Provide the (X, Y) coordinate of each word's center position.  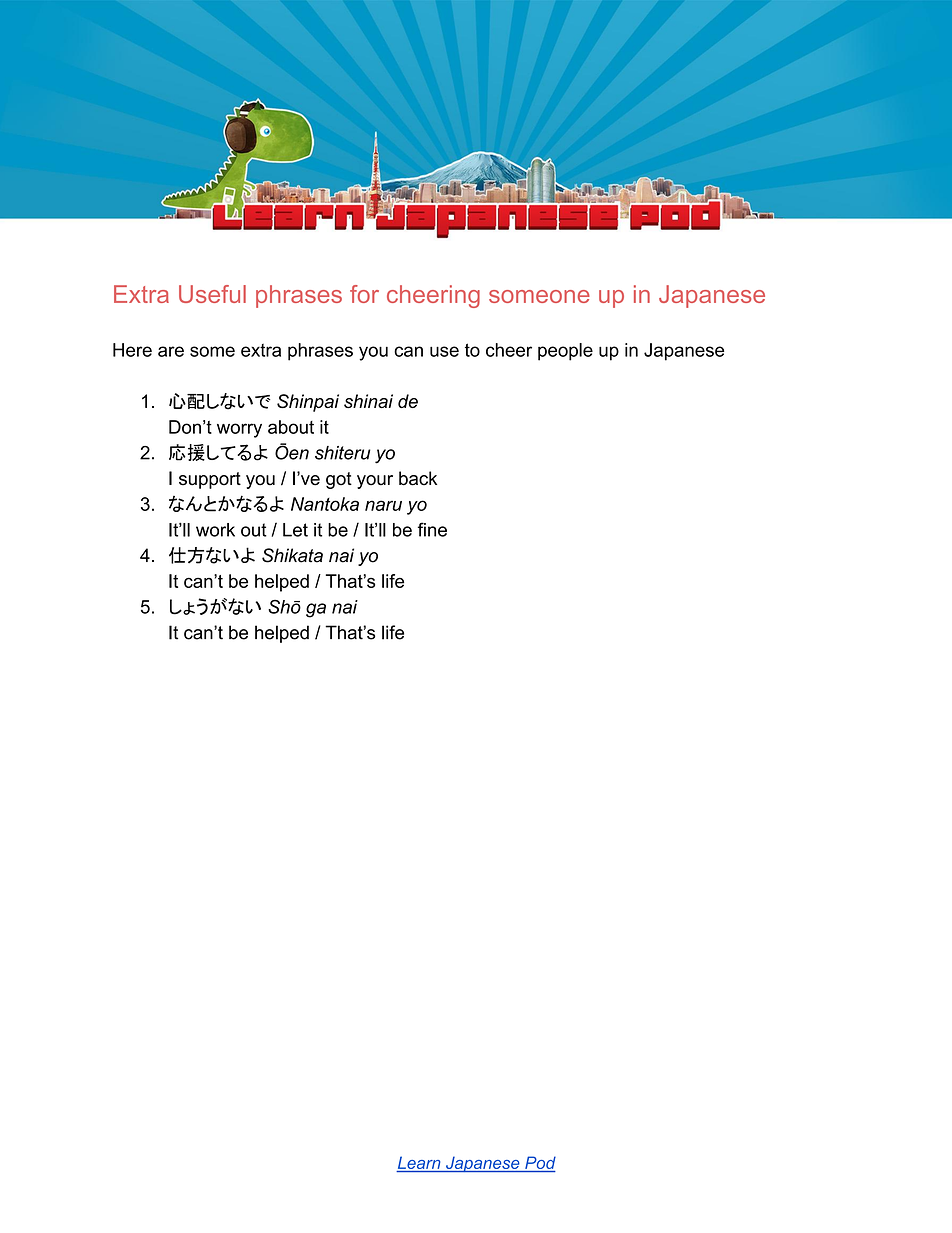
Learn (419, 1164)
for (364, 294)
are (171, 351)
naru (383, 505)
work (215, 530)
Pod (539, 1164)
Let (295, 530)
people (565, 352)
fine (432, 529)
